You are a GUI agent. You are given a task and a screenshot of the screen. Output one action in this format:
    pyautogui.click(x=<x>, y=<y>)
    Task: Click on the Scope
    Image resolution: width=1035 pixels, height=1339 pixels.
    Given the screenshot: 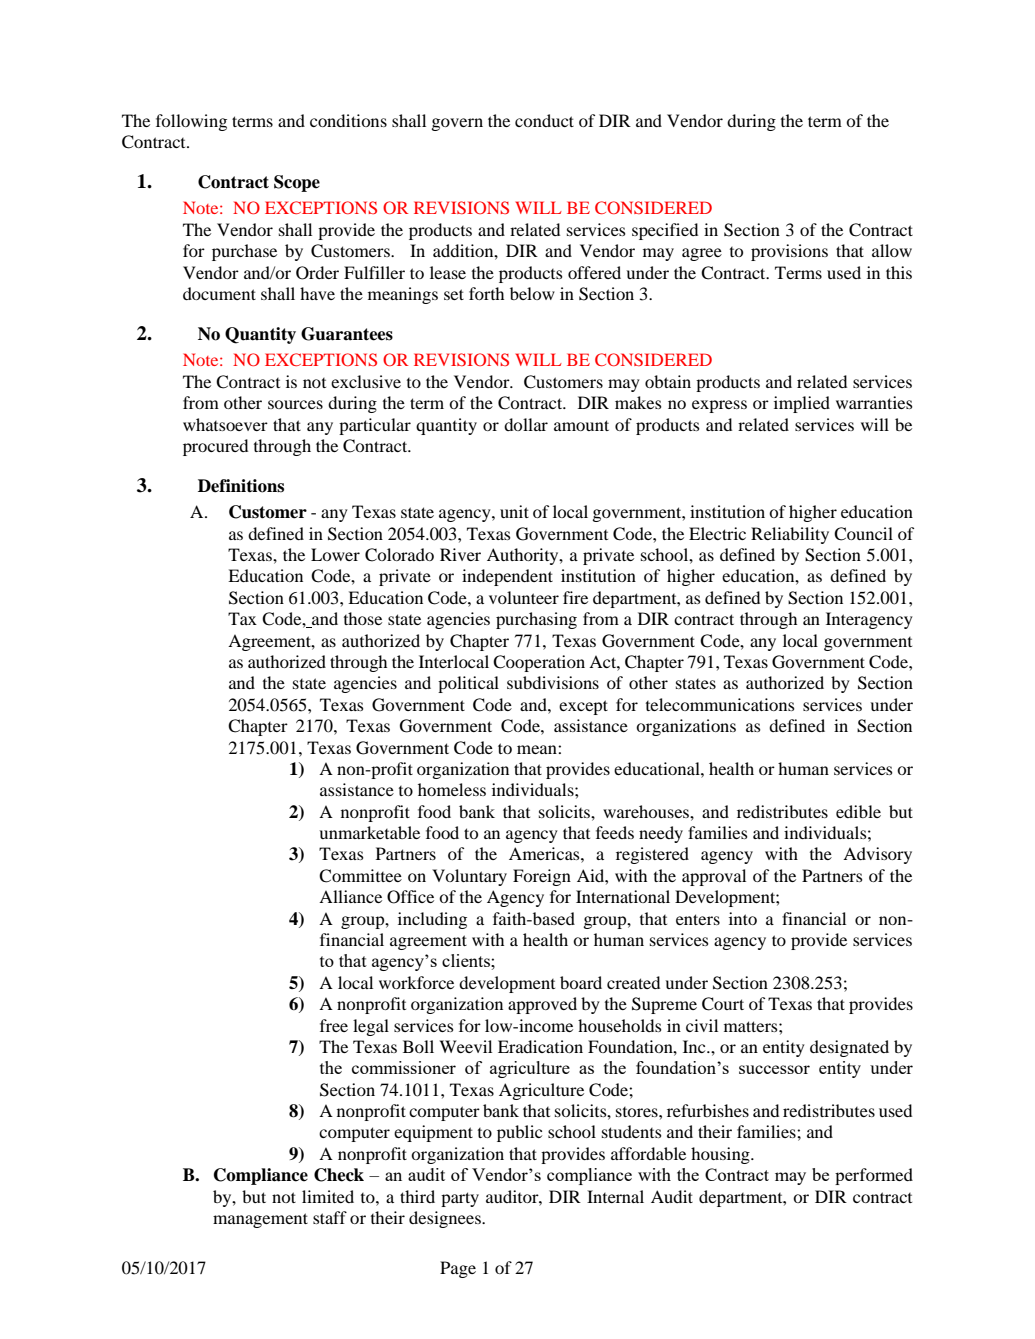 What is the action you would take?
    pyautogui.click(x=297, y=183)
